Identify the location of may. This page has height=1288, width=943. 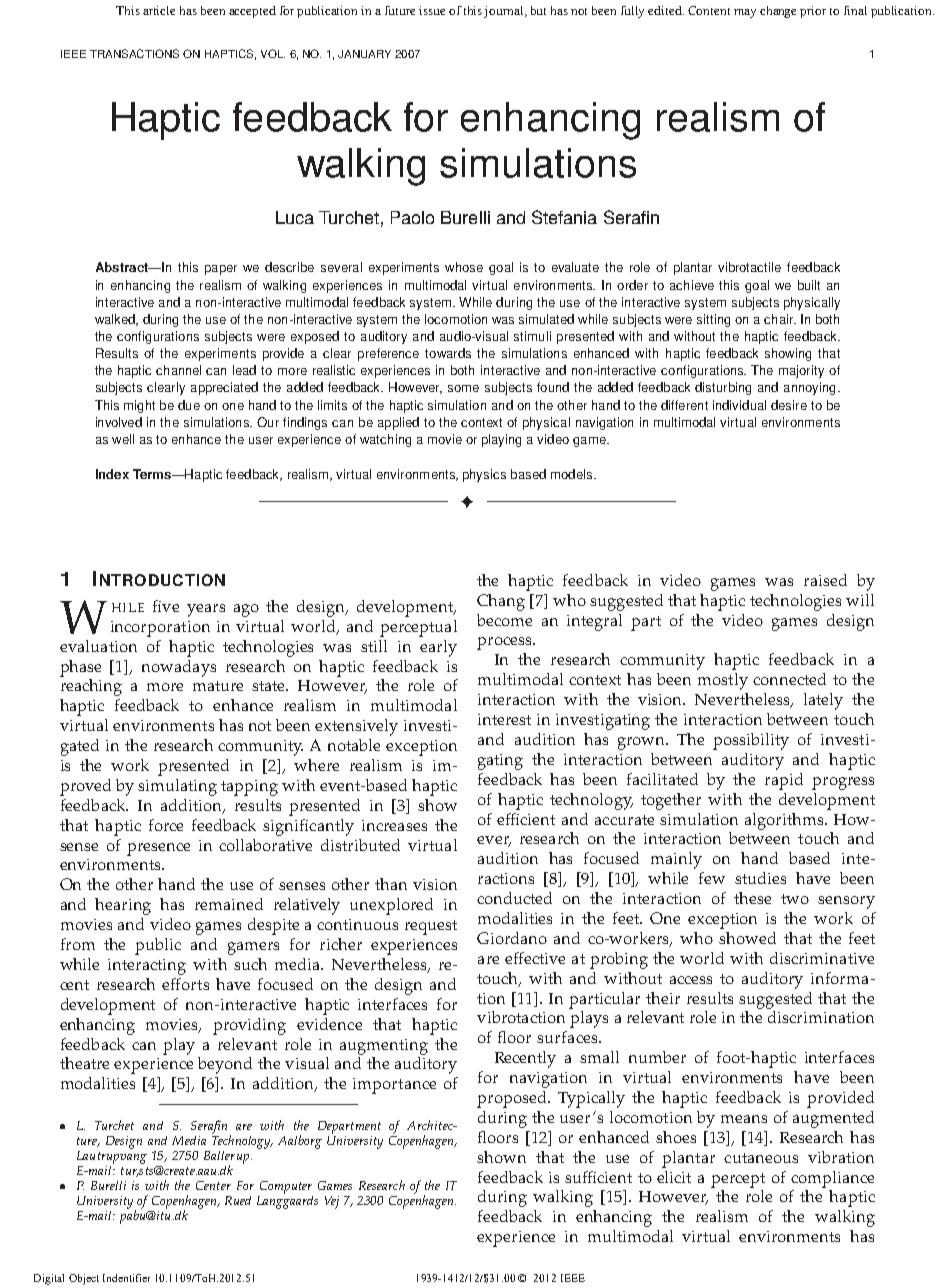
(745, 13).
